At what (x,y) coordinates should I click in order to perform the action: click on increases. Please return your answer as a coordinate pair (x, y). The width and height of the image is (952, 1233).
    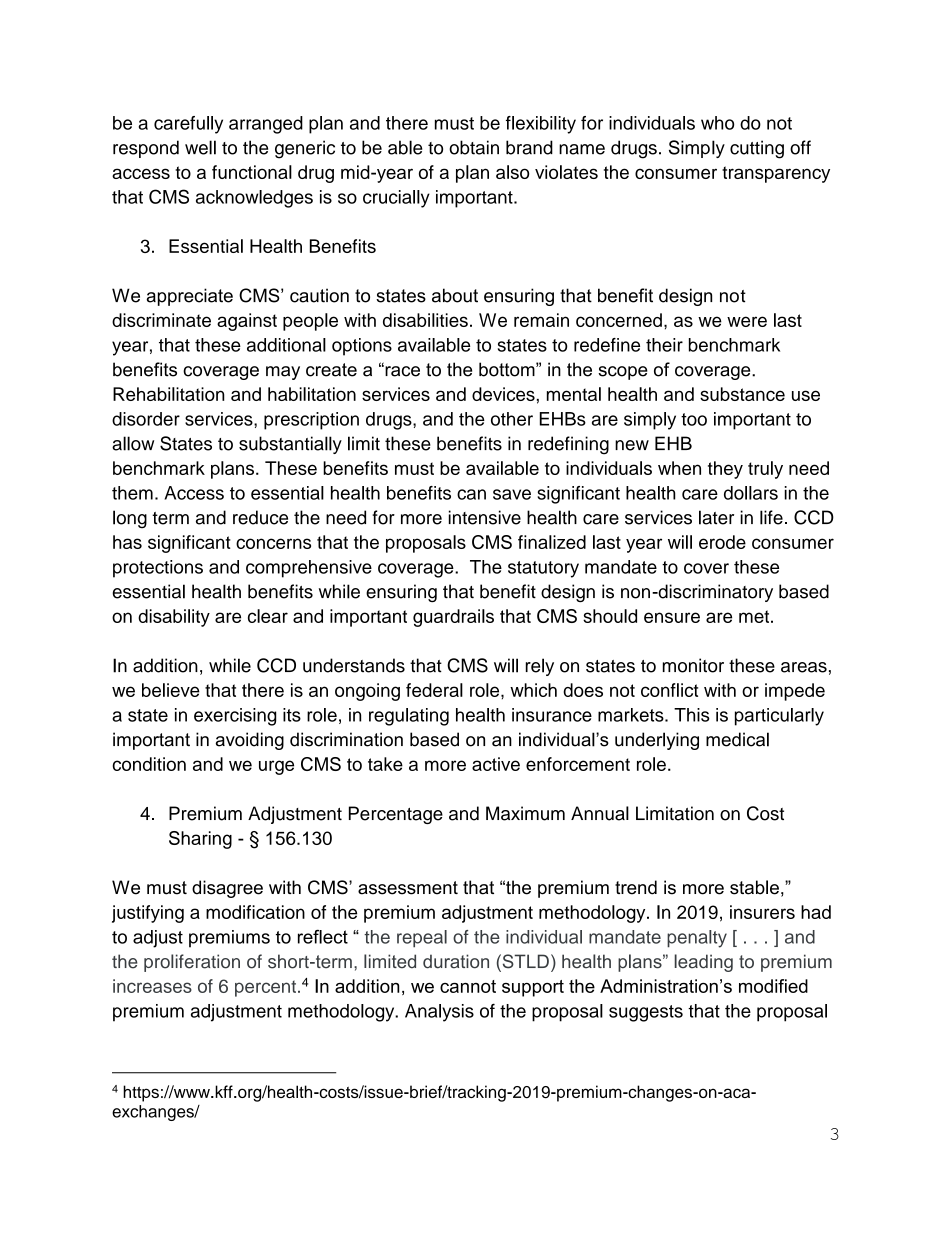
    Looking at the image, I should click on (152, 986).
